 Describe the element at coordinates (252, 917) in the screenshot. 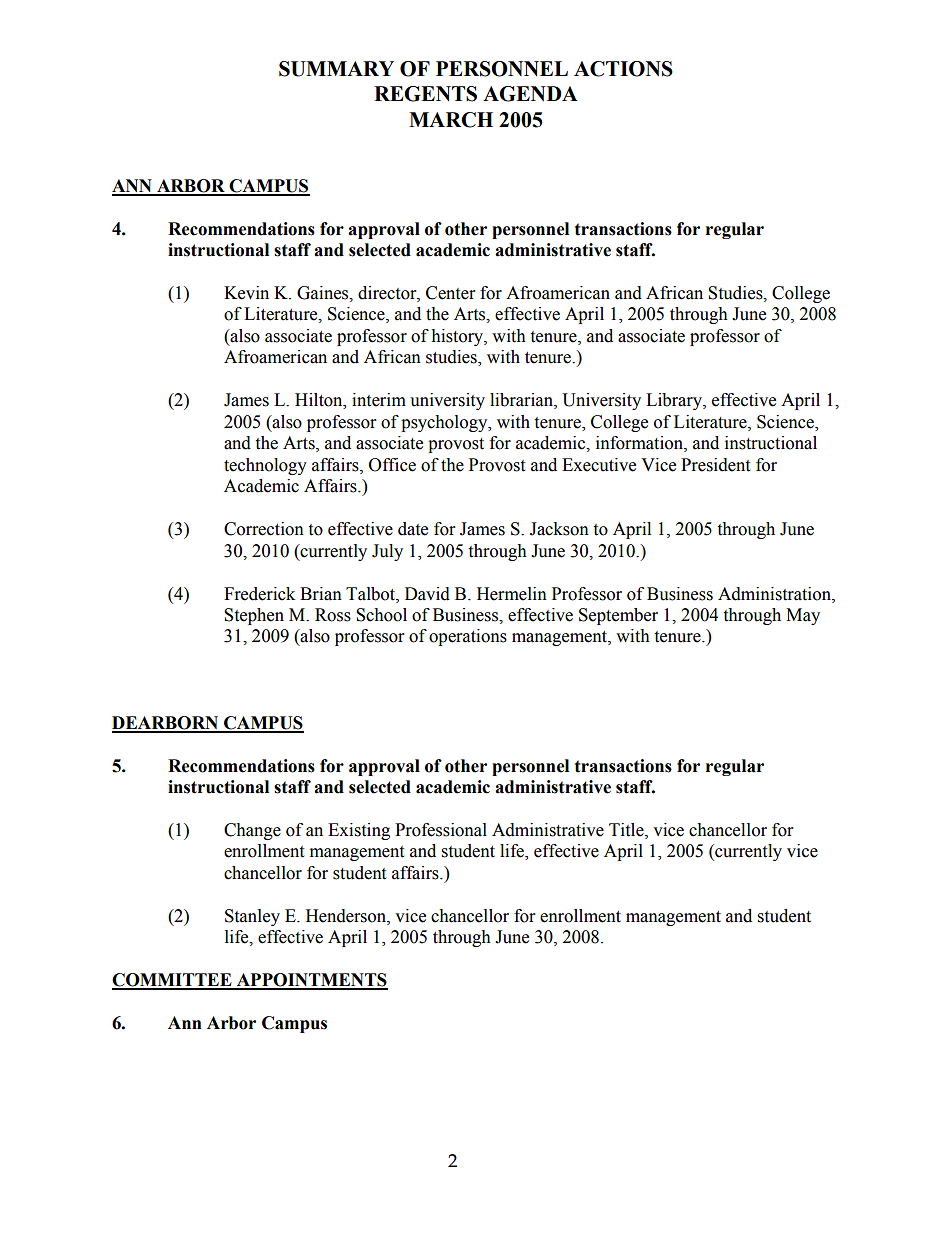

I see `Stanley` at that location.
